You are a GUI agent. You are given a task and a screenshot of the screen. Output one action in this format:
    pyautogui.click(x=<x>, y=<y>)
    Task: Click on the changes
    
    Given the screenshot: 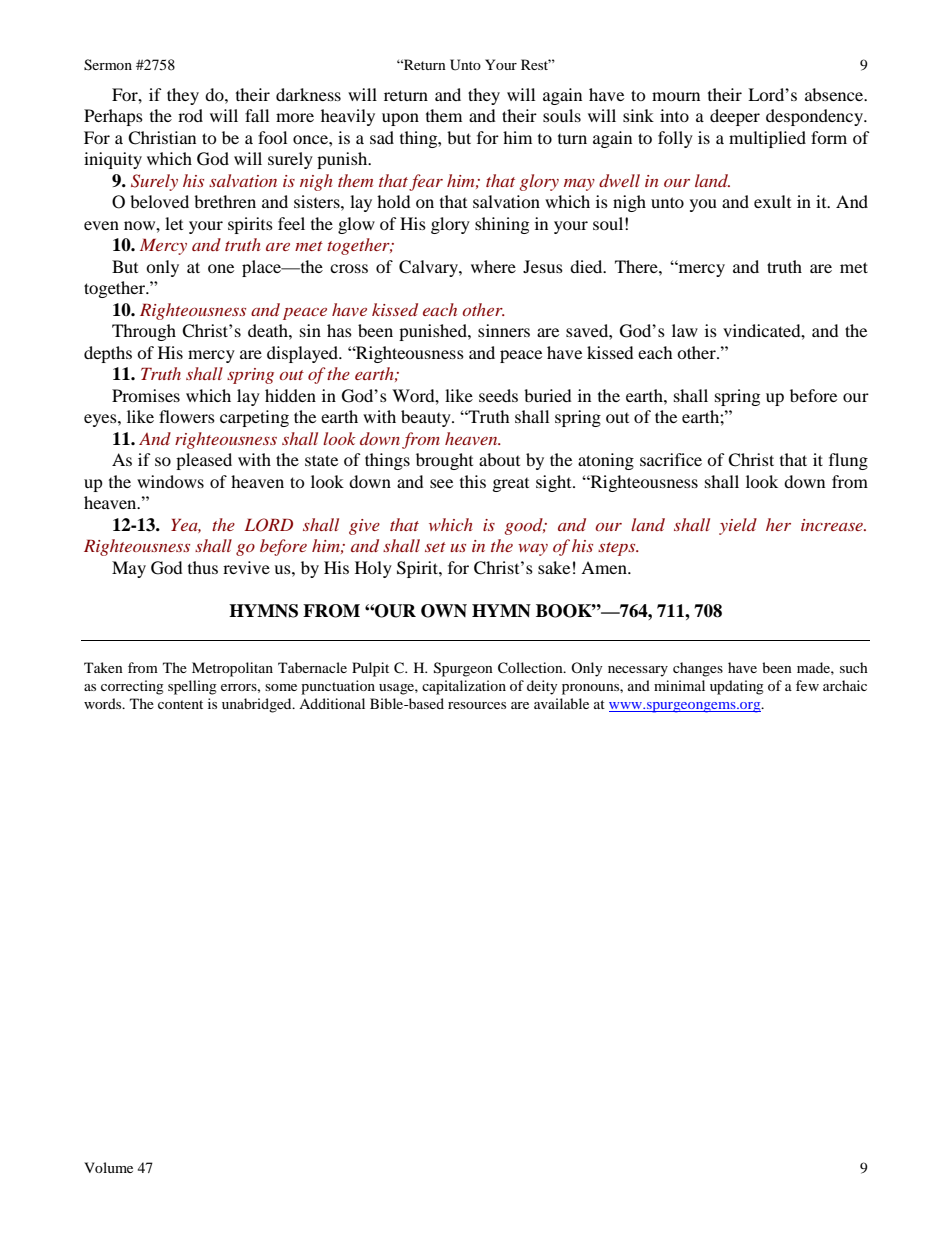 What is the action you would take?
    pyautogui.click(x=698, y=669)
